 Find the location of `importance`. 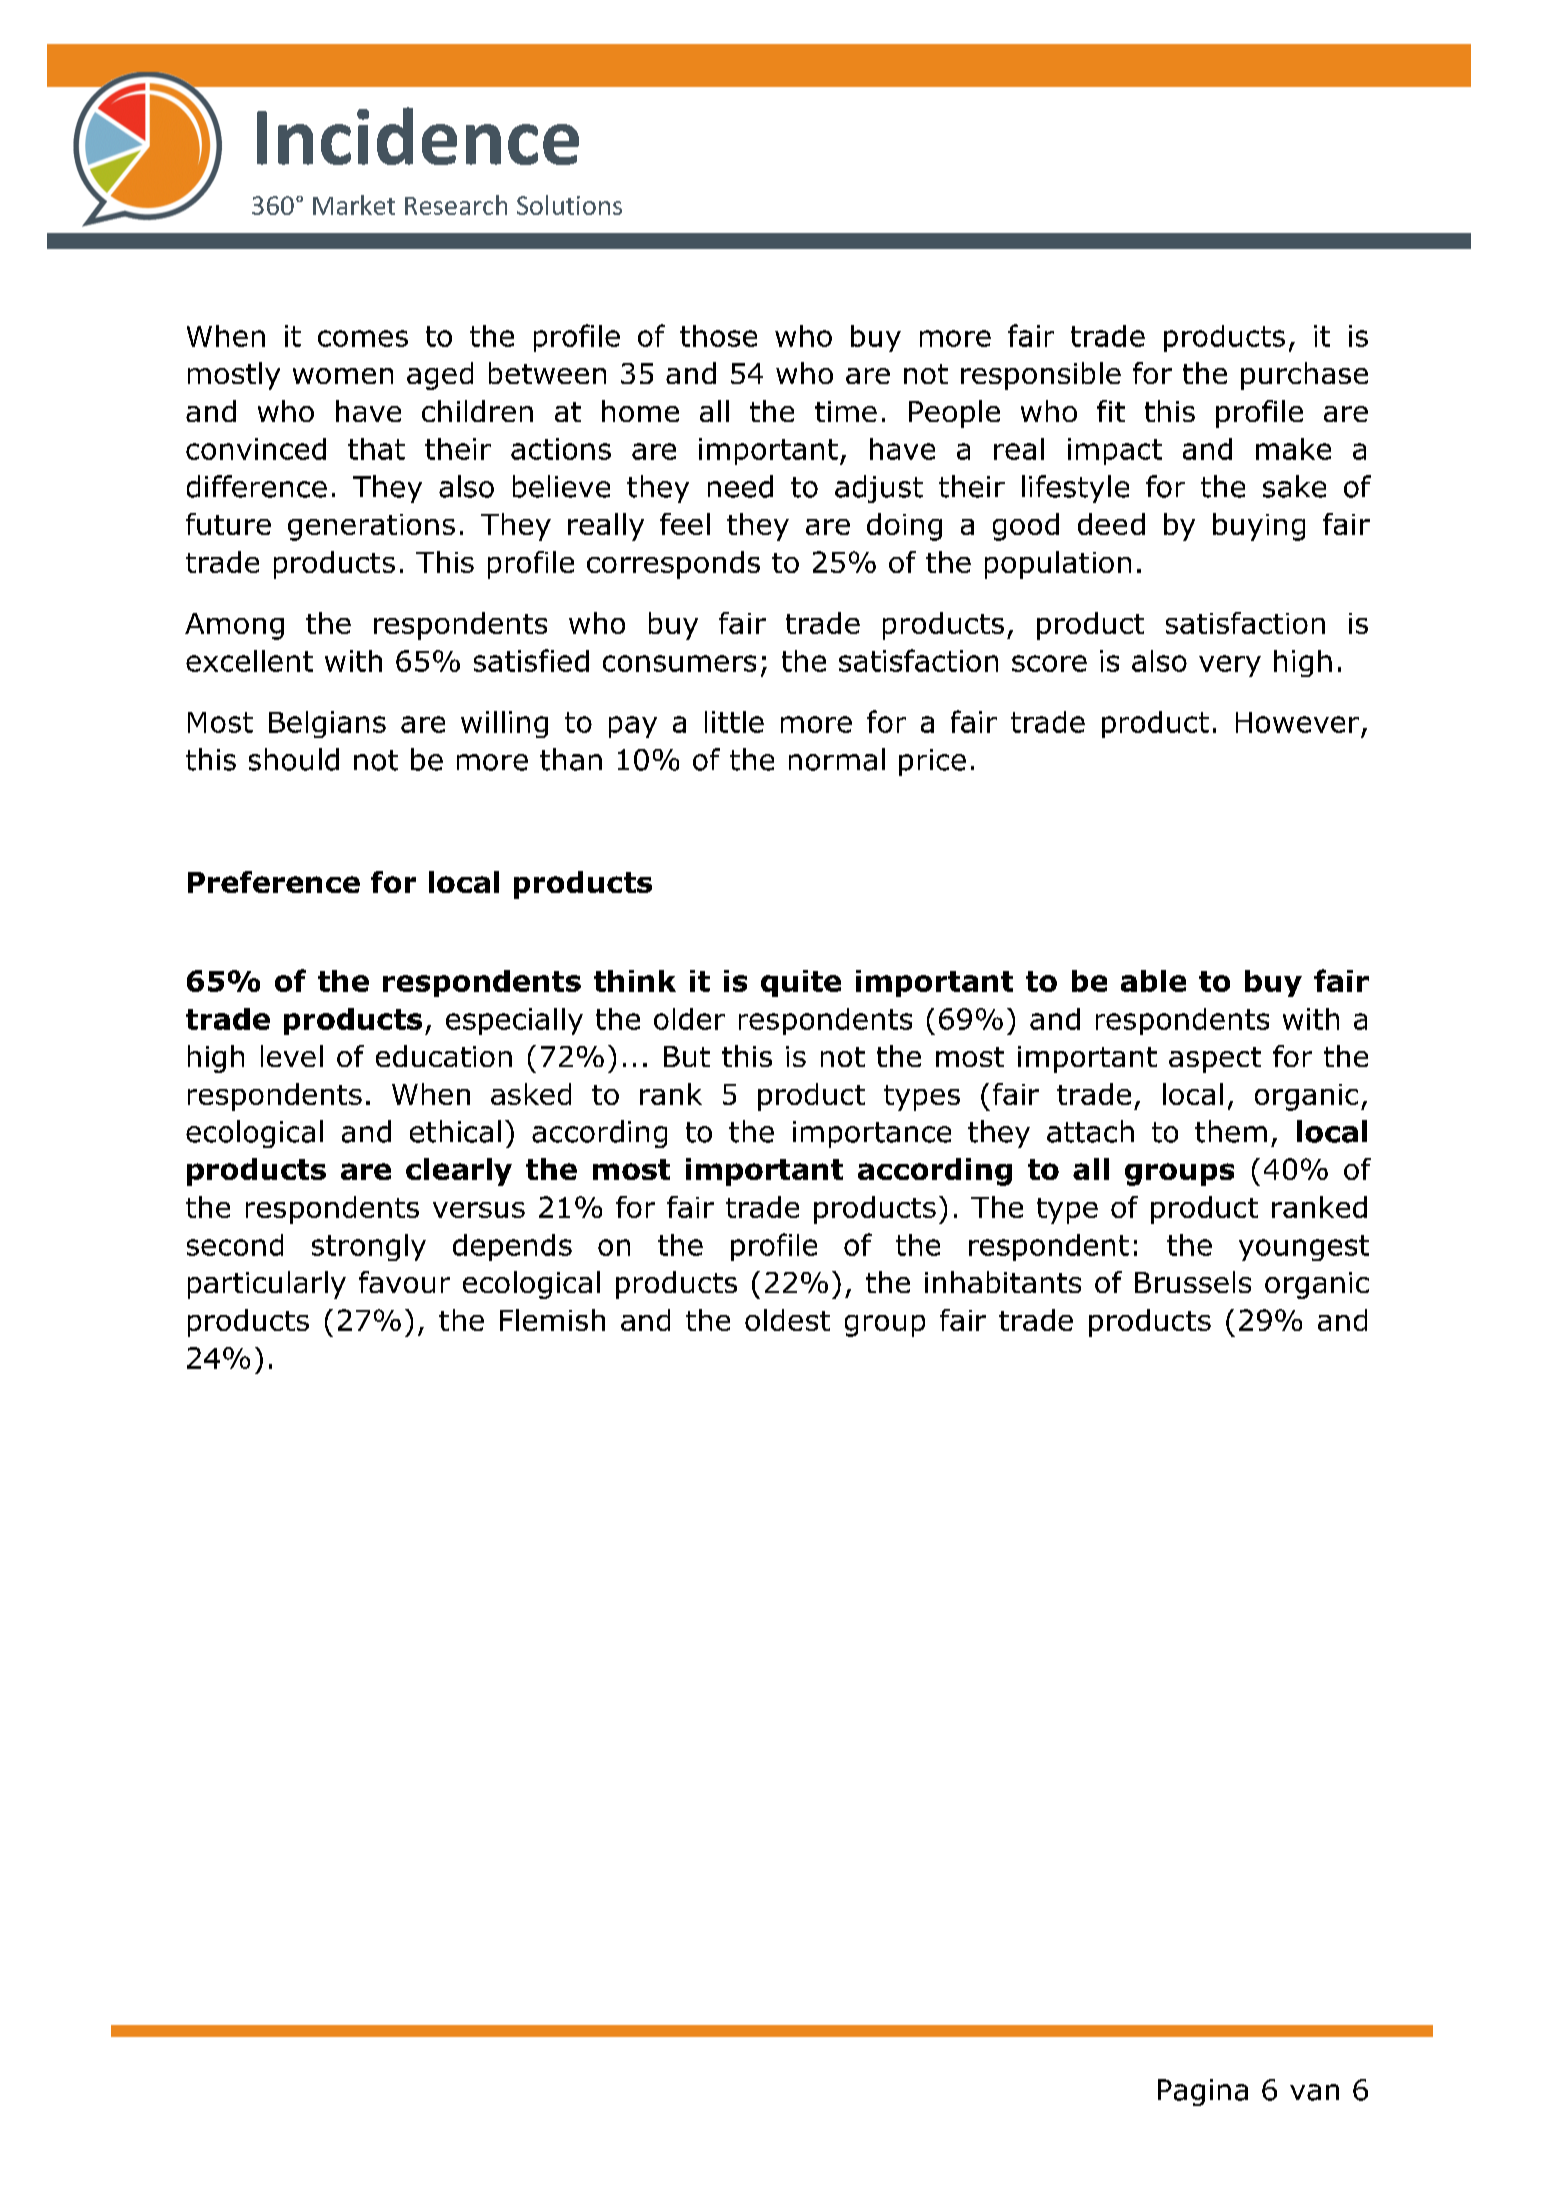

importance is located at coordinates (872, 1134).
